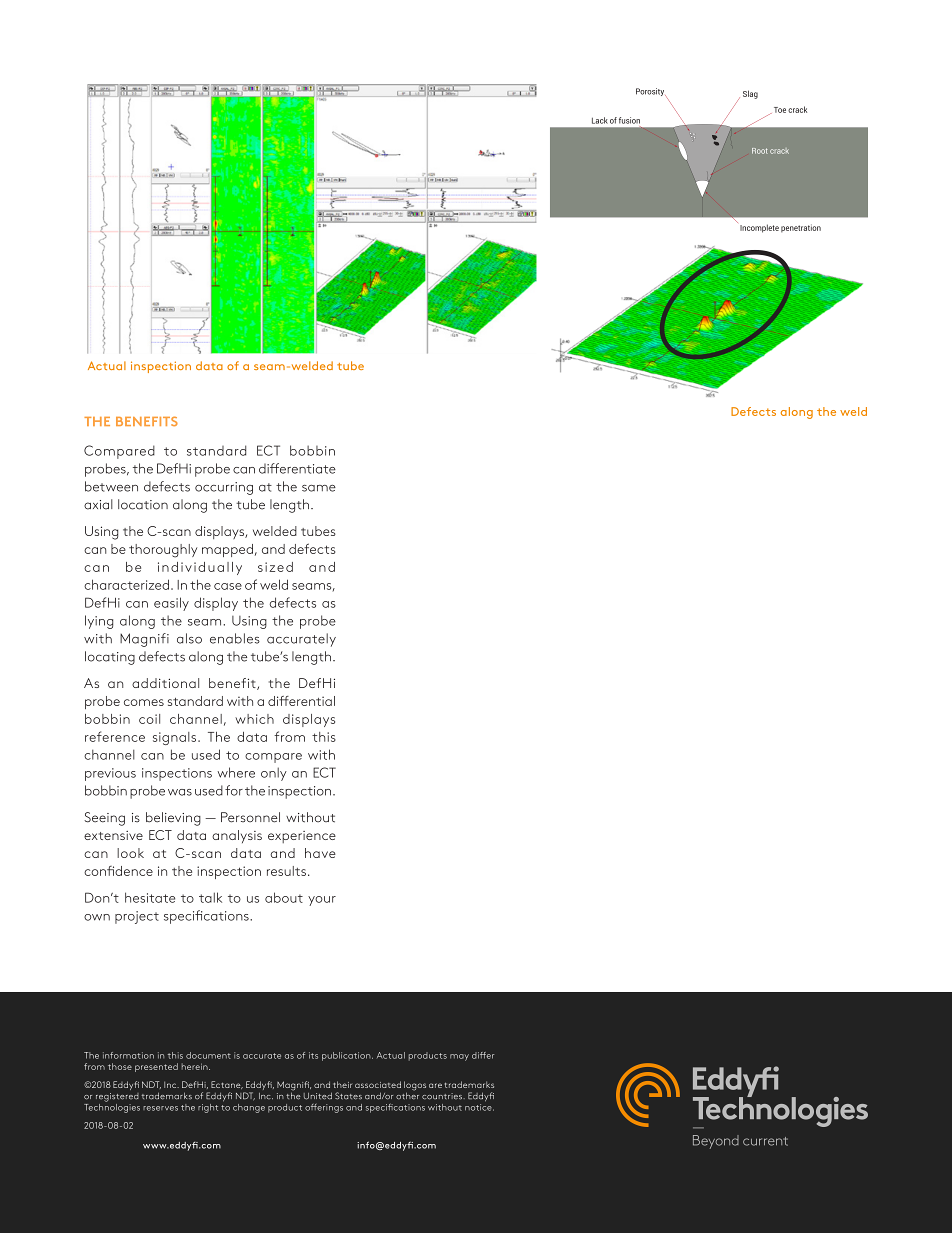  I want to click on Incomplete, so click(759, 228).
